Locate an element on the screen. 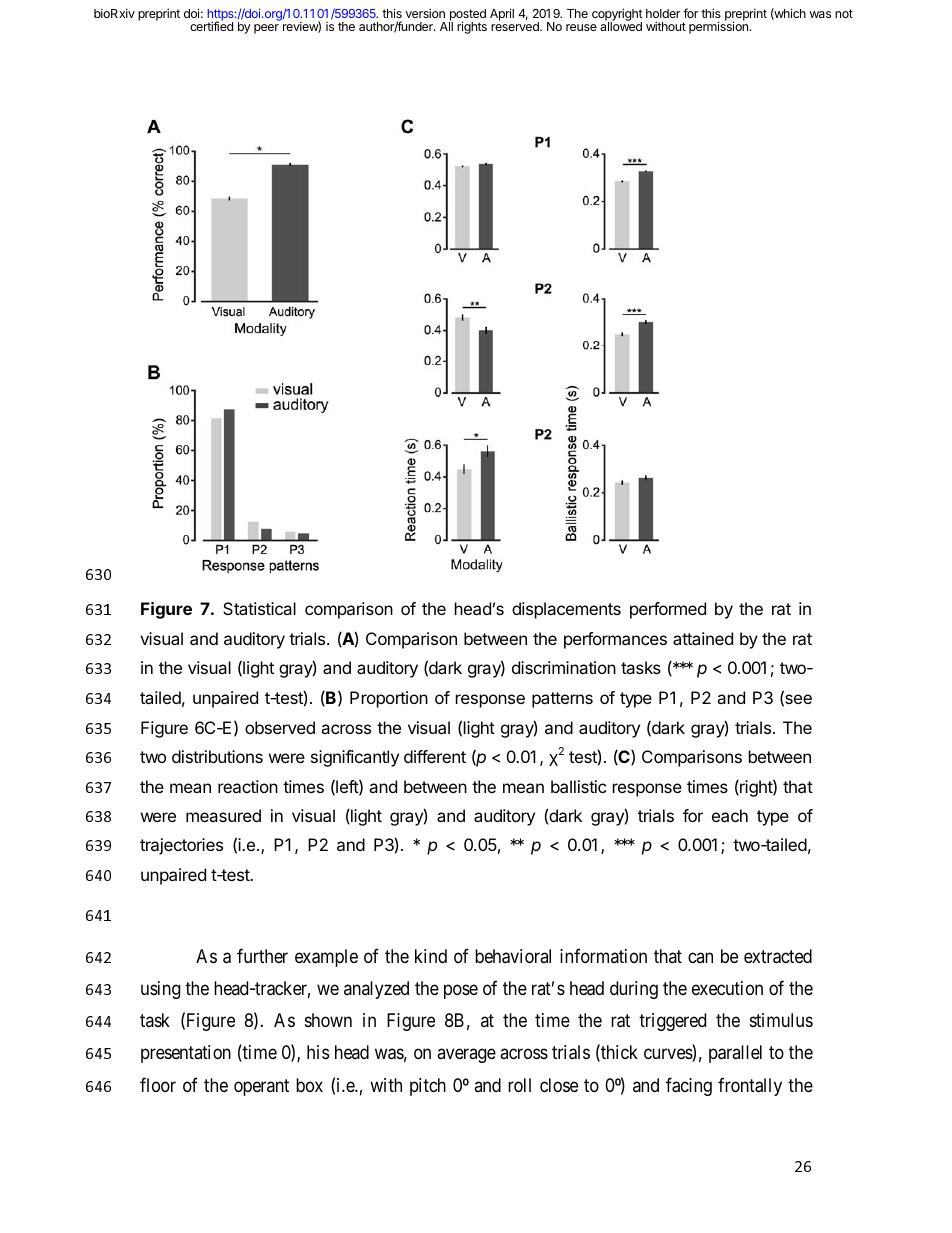  operant is located at coordinates (261, 1087).
